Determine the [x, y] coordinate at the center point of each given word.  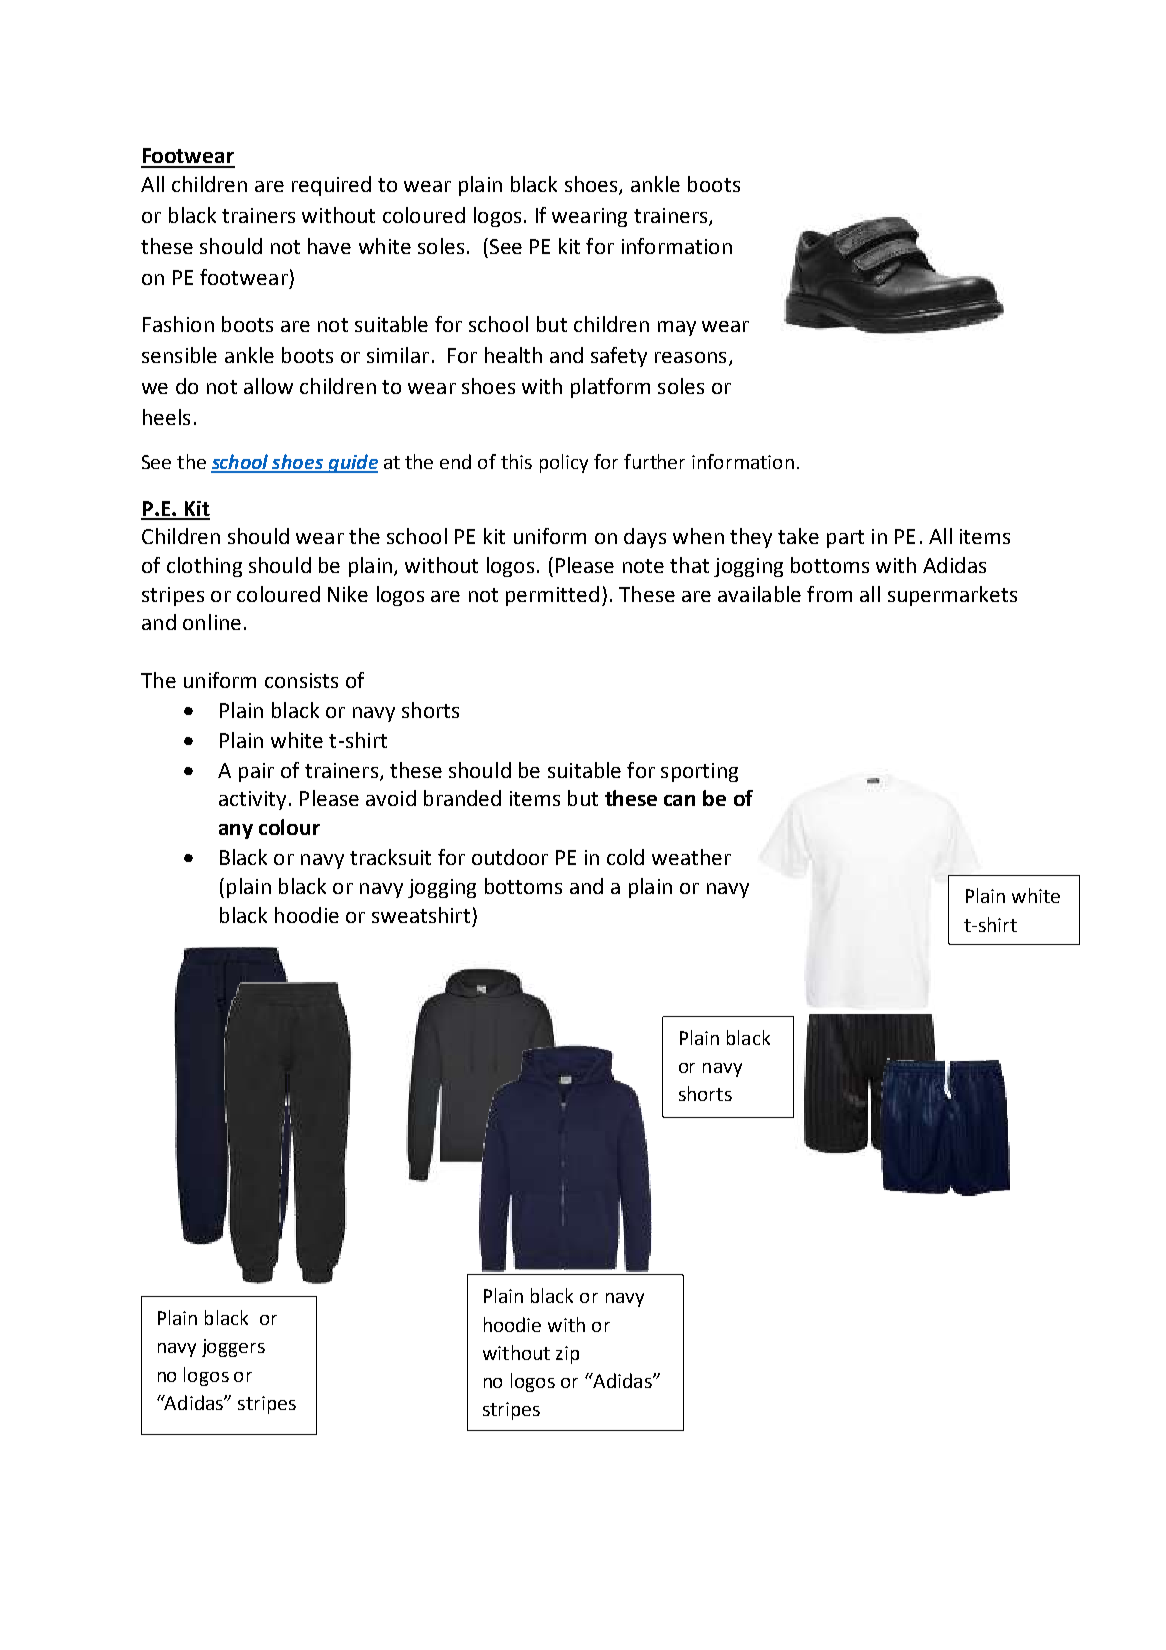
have [329, 246]
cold [625, 857]
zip [567, 1355]
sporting [699, 772]
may [677, 328]
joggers [233, 1348]
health [513, 355]
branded [462, 798]
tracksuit [390, 857]
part [845, 539]
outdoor [510, 857]
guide [352, 463]
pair [256, 772]
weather [691, 857]
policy [564, 463]
